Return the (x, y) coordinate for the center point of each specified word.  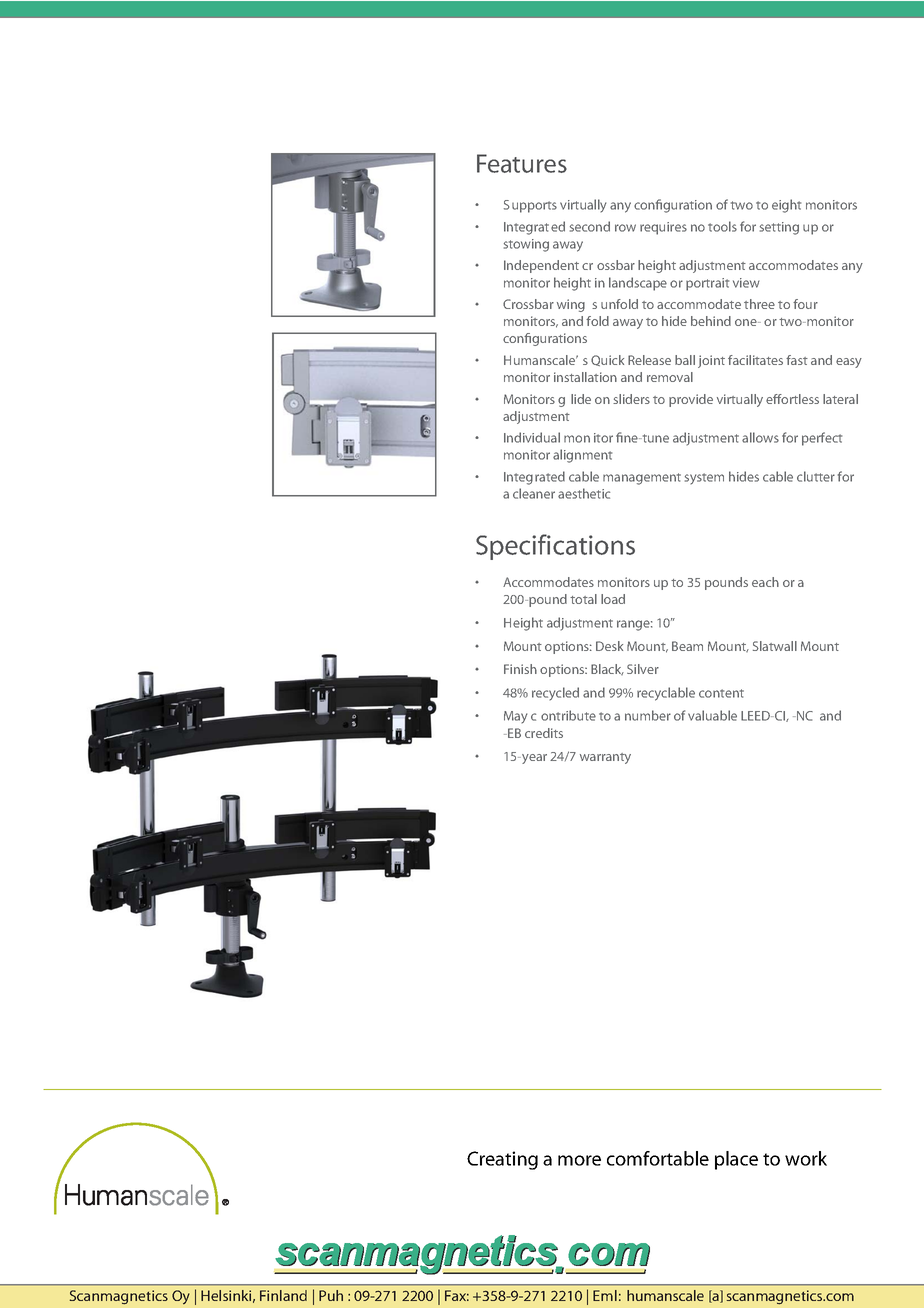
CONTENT (721, 693)
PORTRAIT (707, 284)
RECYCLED (555, 694)
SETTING (779, 228)
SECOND (590, 226)
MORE (579, 1160)
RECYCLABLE (666, 694)
